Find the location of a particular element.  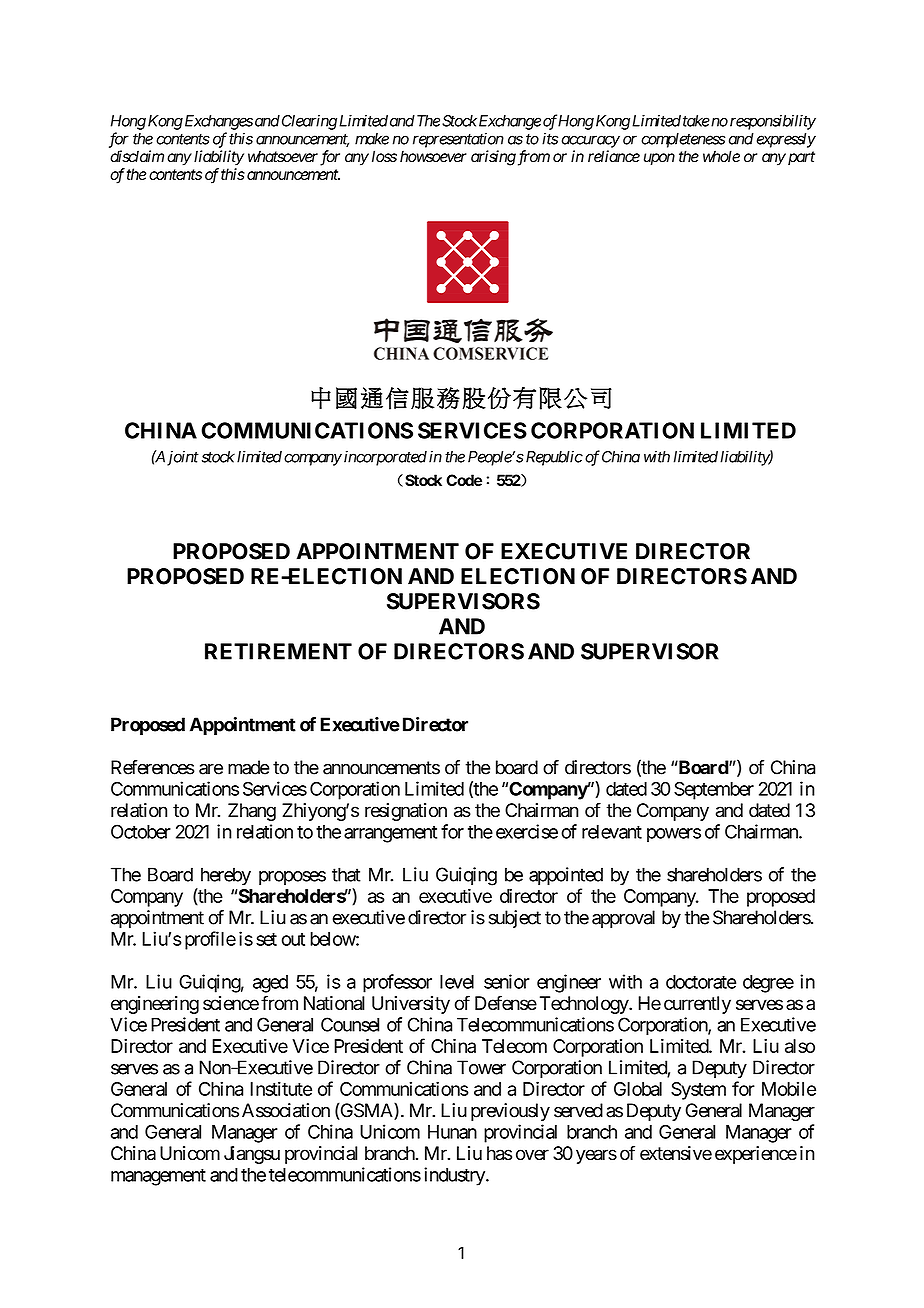

Republic is located at coordinates (553, 458).
